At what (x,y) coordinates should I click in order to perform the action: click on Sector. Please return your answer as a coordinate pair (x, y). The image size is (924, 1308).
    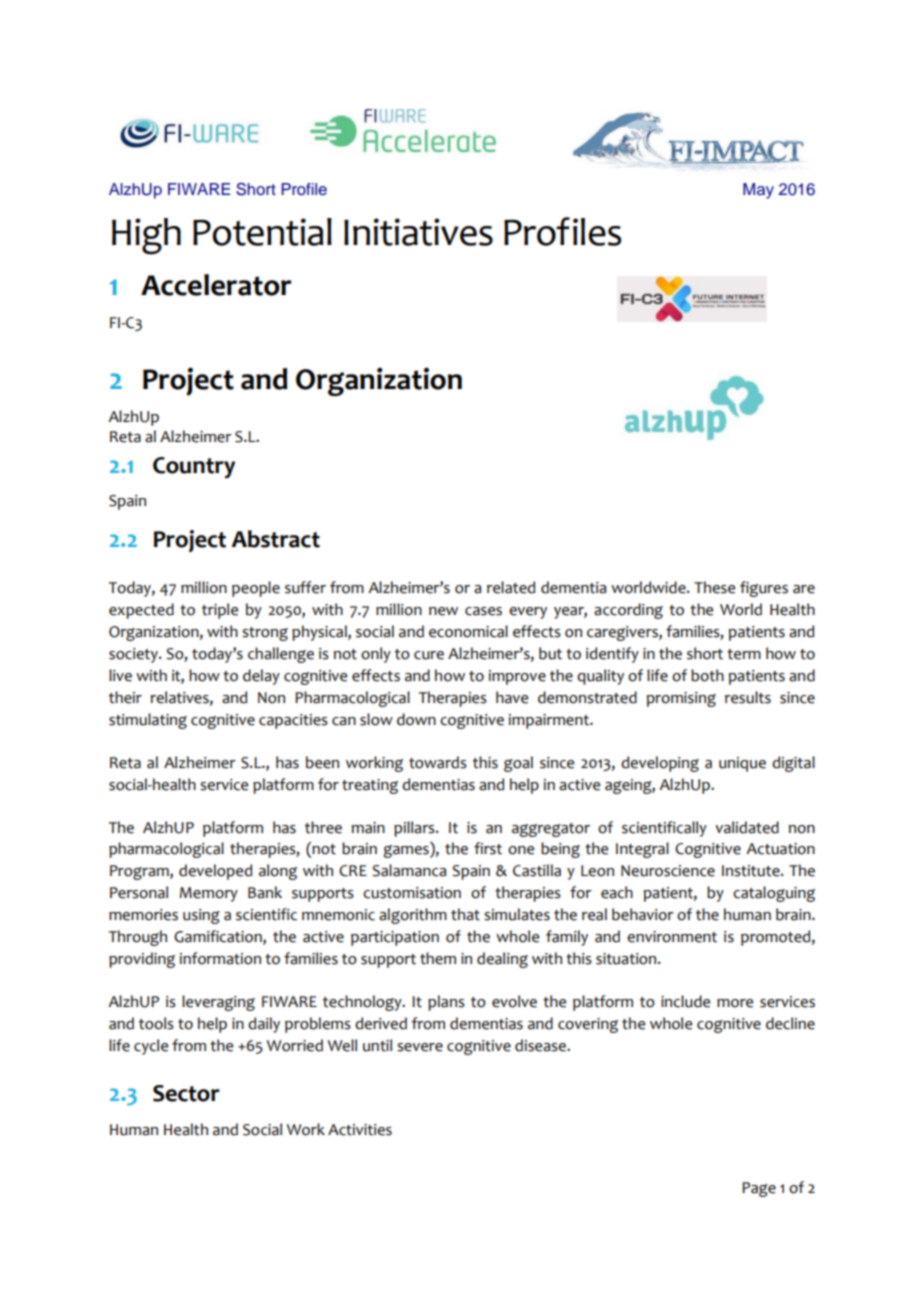
    Looking at the image, I should click on (186, 1093).
